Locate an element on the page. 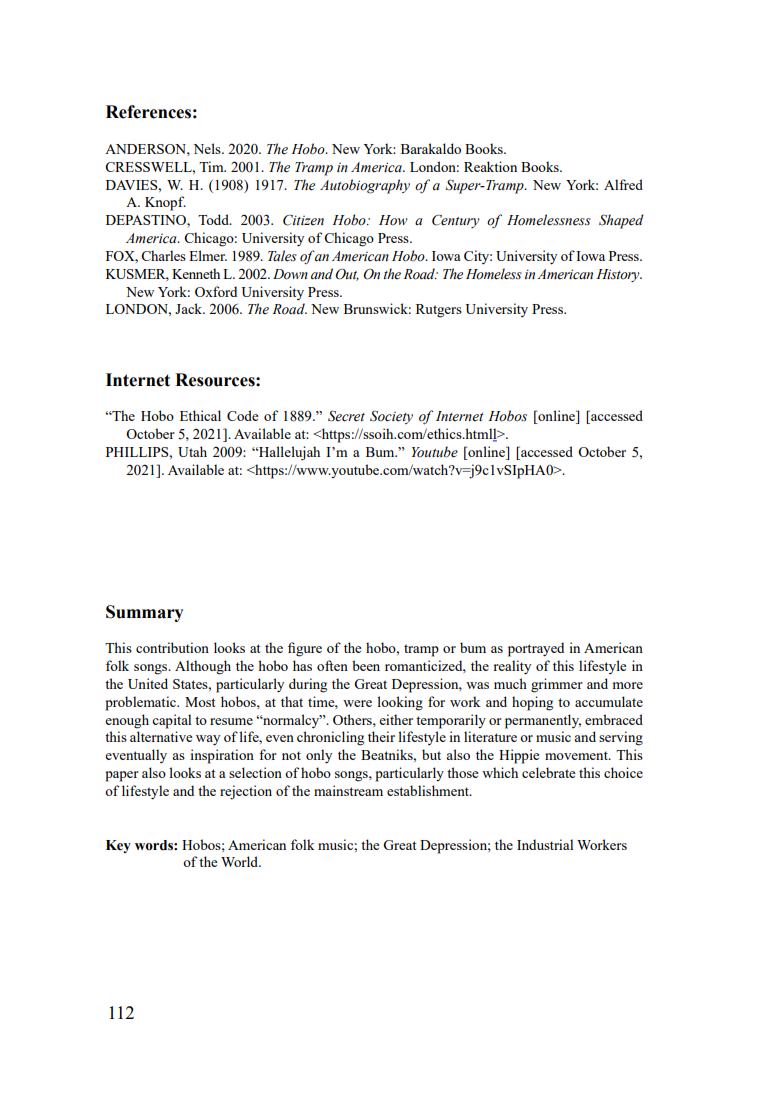  portrayed is located at coordinates (536, 649).
